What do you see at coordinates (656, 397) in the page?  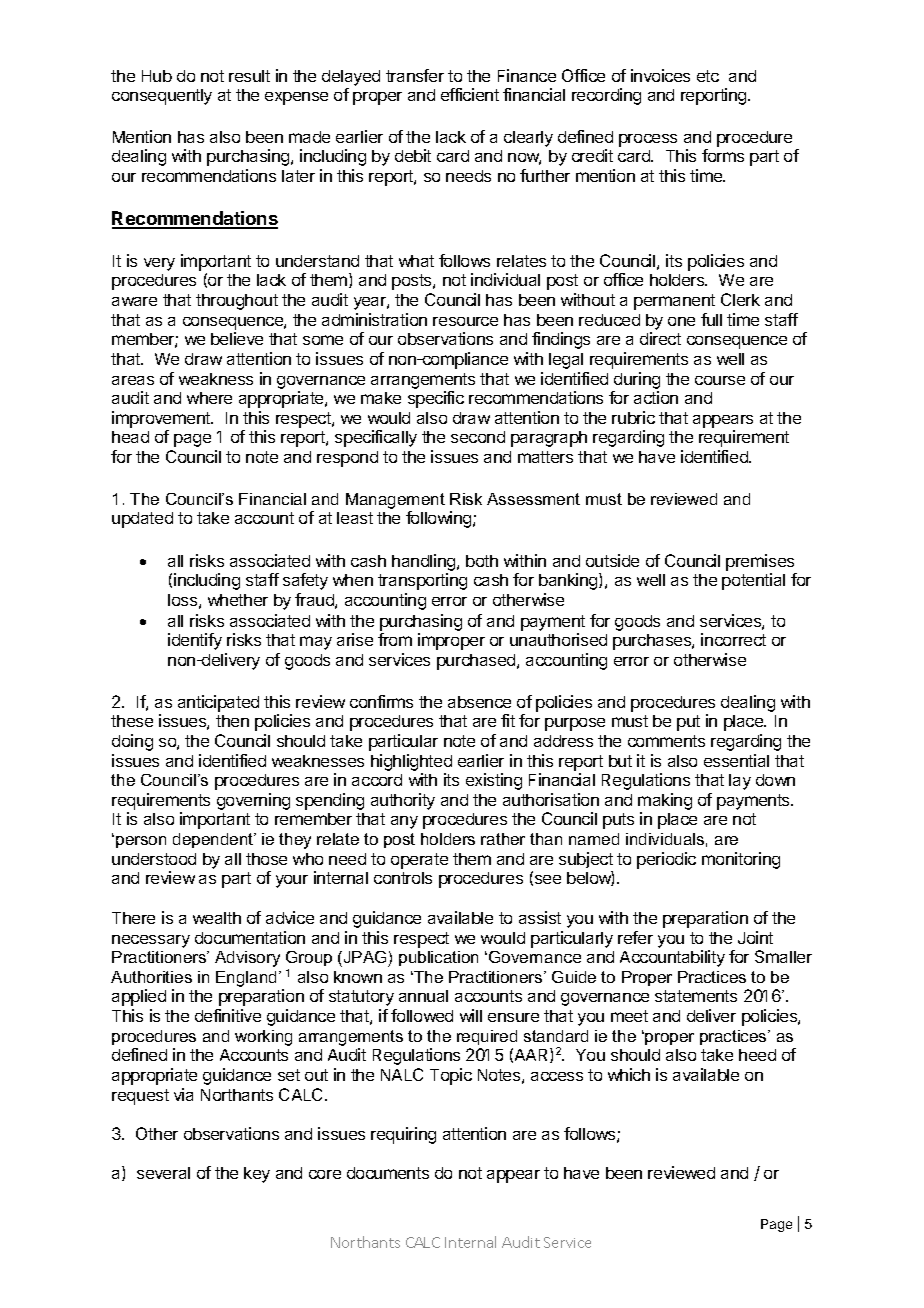 I see `action` at bounding box center [656, 397].
